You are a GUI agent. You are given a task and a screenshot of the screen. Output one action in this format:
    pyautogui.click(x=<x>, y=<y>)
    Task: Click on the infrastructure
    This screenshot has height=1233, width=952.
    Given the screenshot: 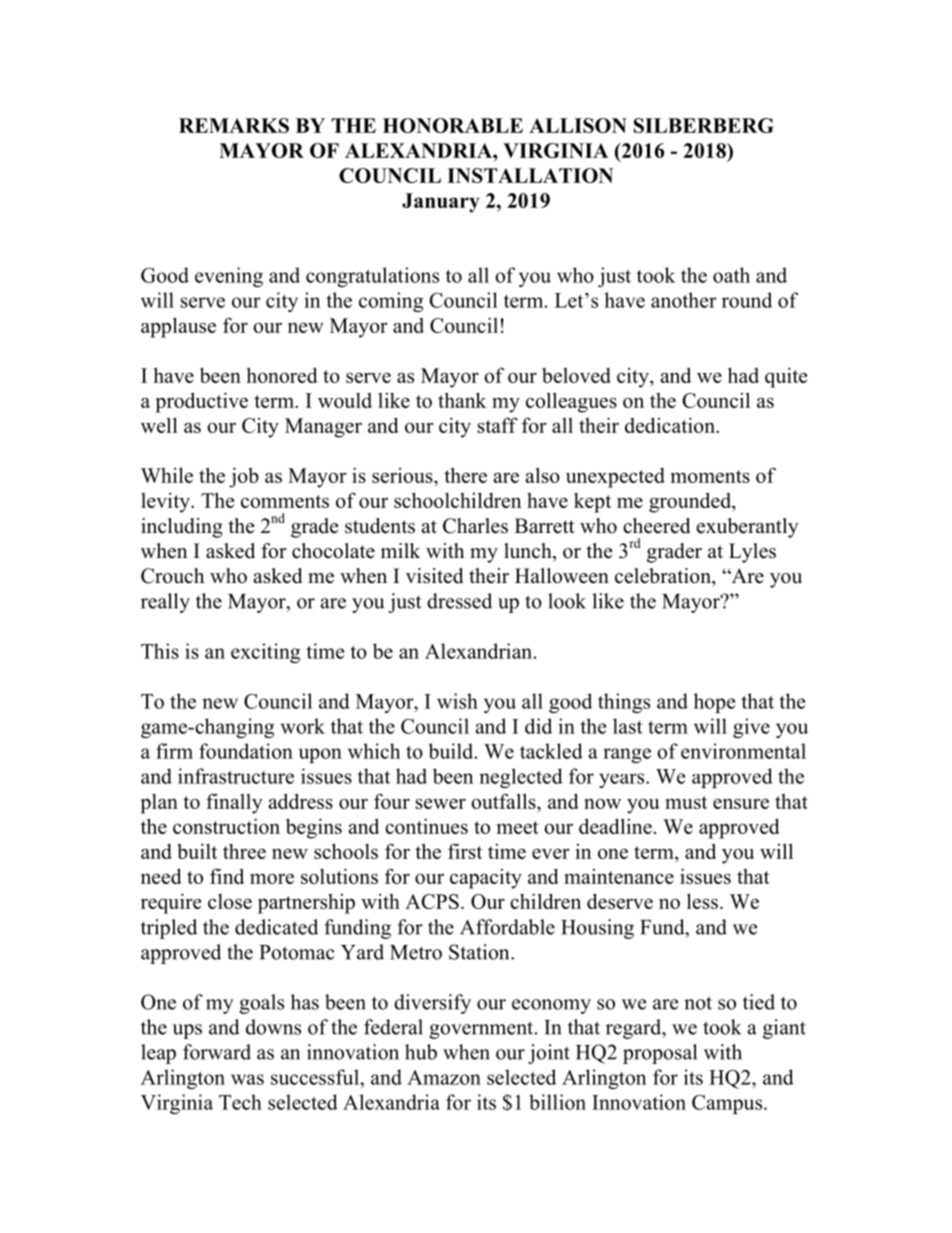 What is the action you would take?
    pyautogui.click(x=236, y=776)
